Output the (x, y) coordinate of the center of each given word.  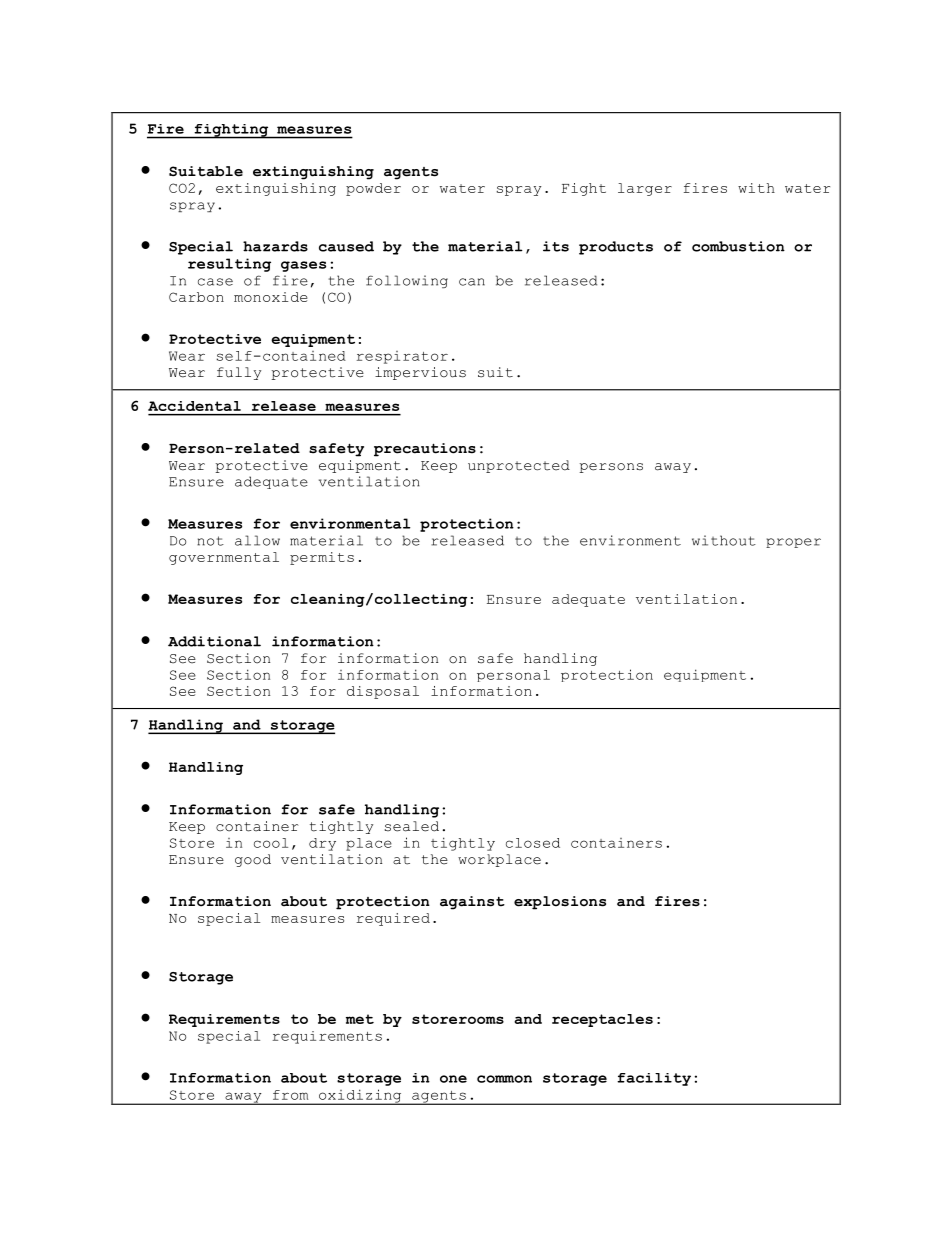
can (472, 282)
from (290, 1095)
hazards (275, 246)
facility (654, 1079)
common (504, 1079)
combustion (738, 246)
